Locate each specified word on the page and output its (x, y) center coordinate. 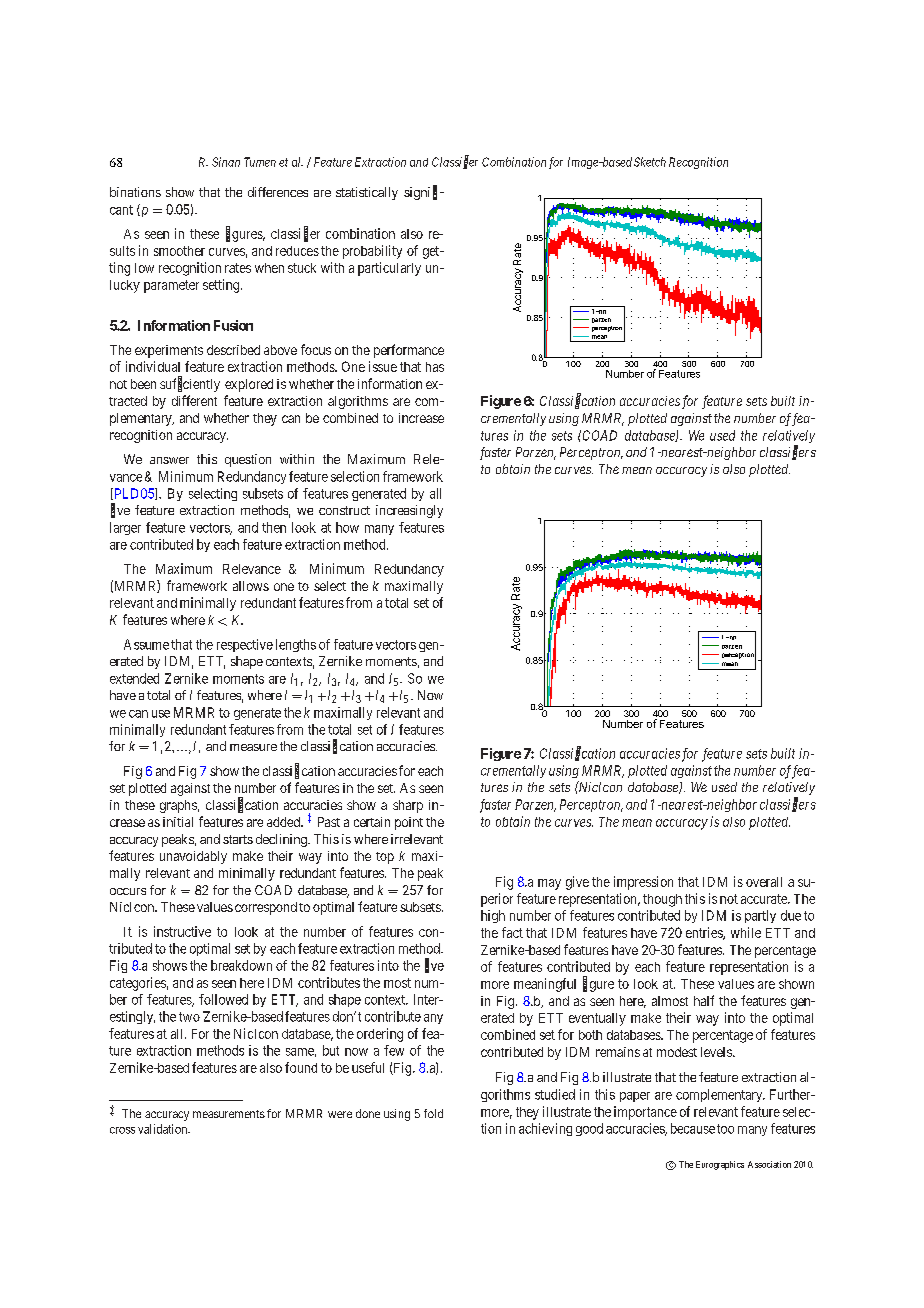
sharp (408, 806)
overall (764, 882)
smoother (179, 251)
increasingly (409, 511)
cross (122, 1130)
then (274, 527)
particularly (389, 269)
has (435, 367)
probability (372, 252)
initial (178, 822)
